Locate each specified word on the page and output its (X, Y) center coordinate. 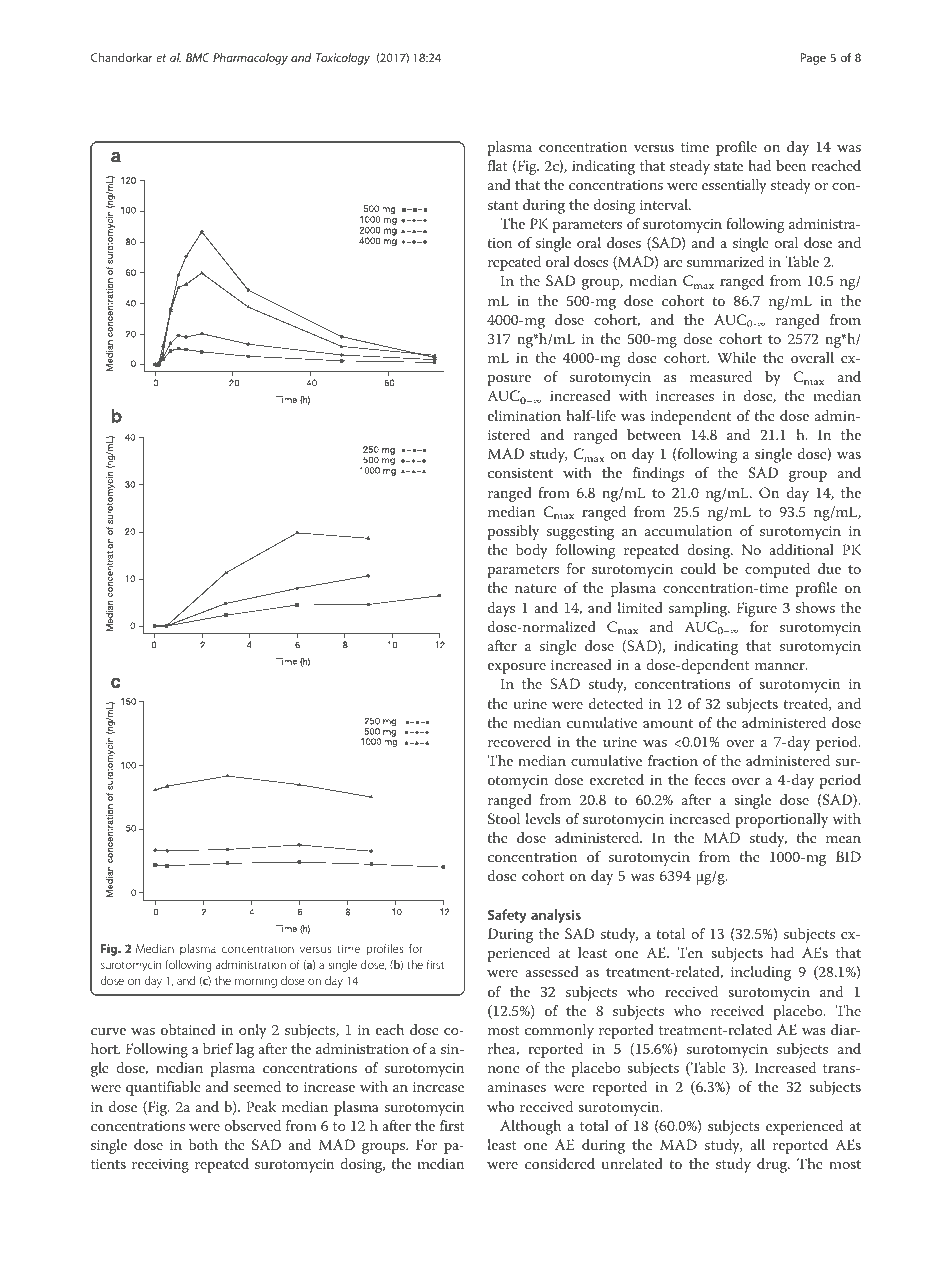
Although (530, 1127)
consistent (520, 473)
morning (256, 982)
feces (710, 779)
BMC (198, 57)
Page (813, 59)
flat (498, 165)
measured (721, 376)
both (203, 1144)
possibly (513, 532)
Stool (504, 819)
